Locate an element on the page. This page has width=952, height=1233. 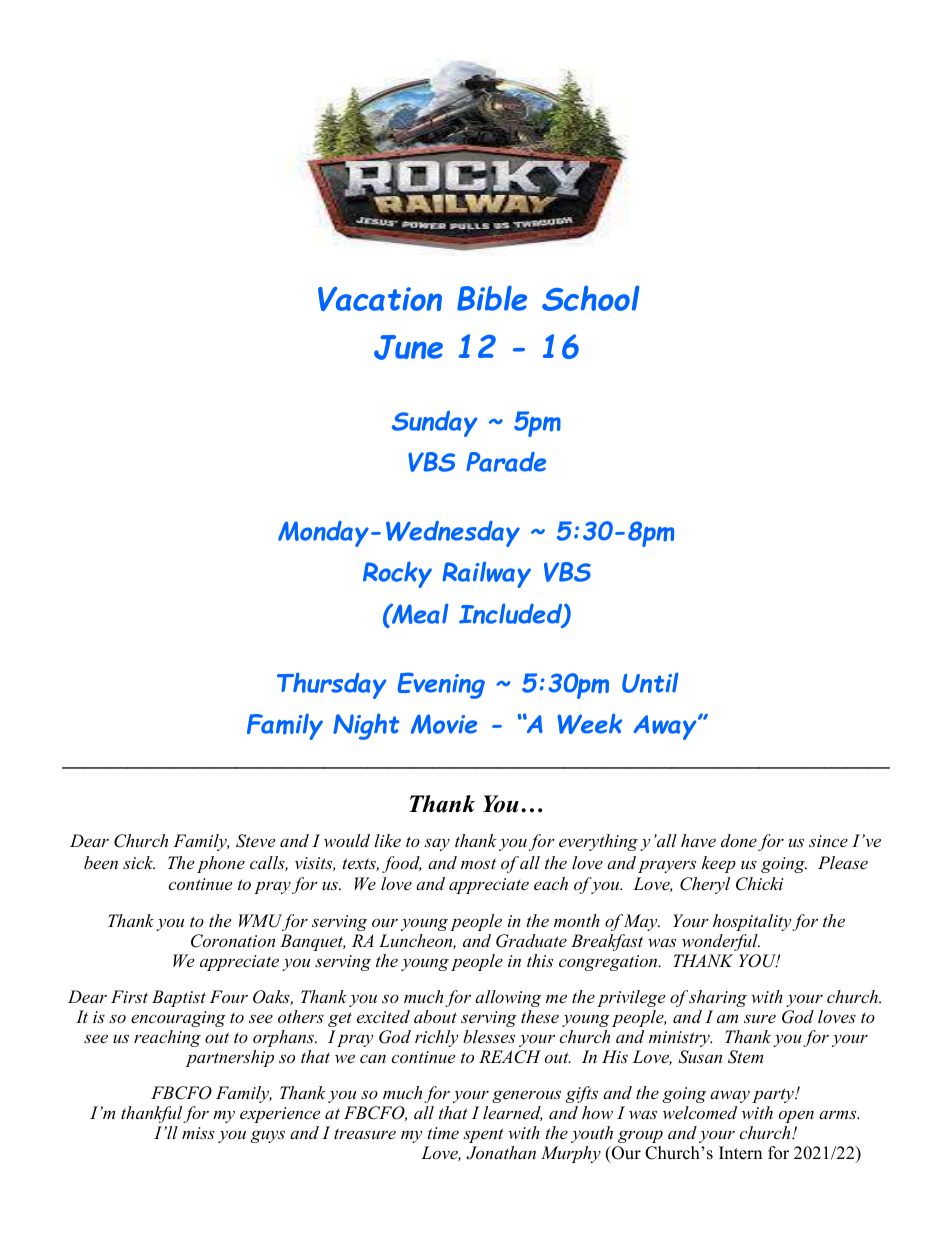
keep is located at coordinates (719, 864).
